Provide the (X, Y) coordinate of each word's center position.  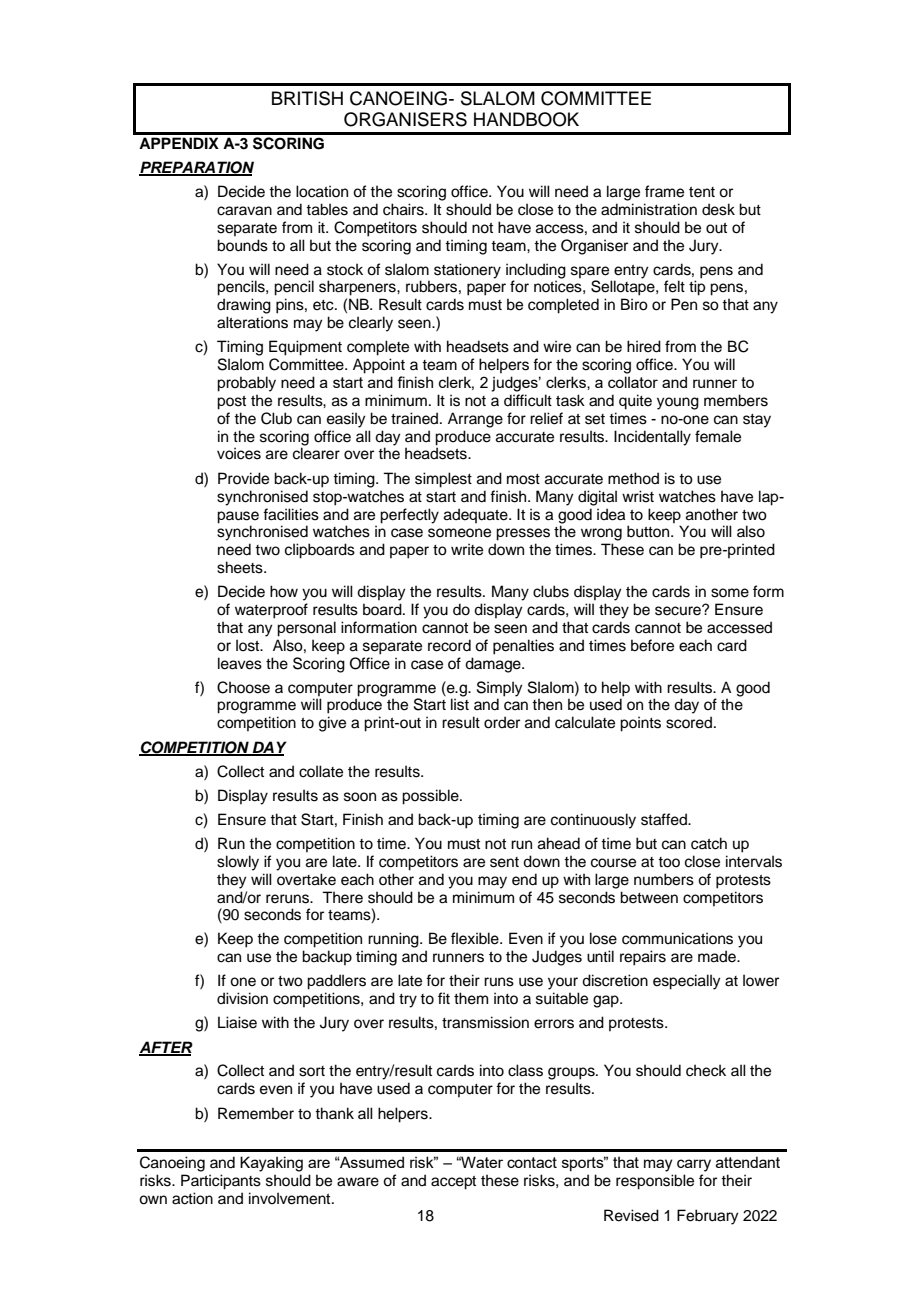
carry (694, 1165)
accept (453, 1183)
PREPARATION (196, 168)
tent (702, 192)
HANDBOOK (526, 119)
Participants (221, 1182)
